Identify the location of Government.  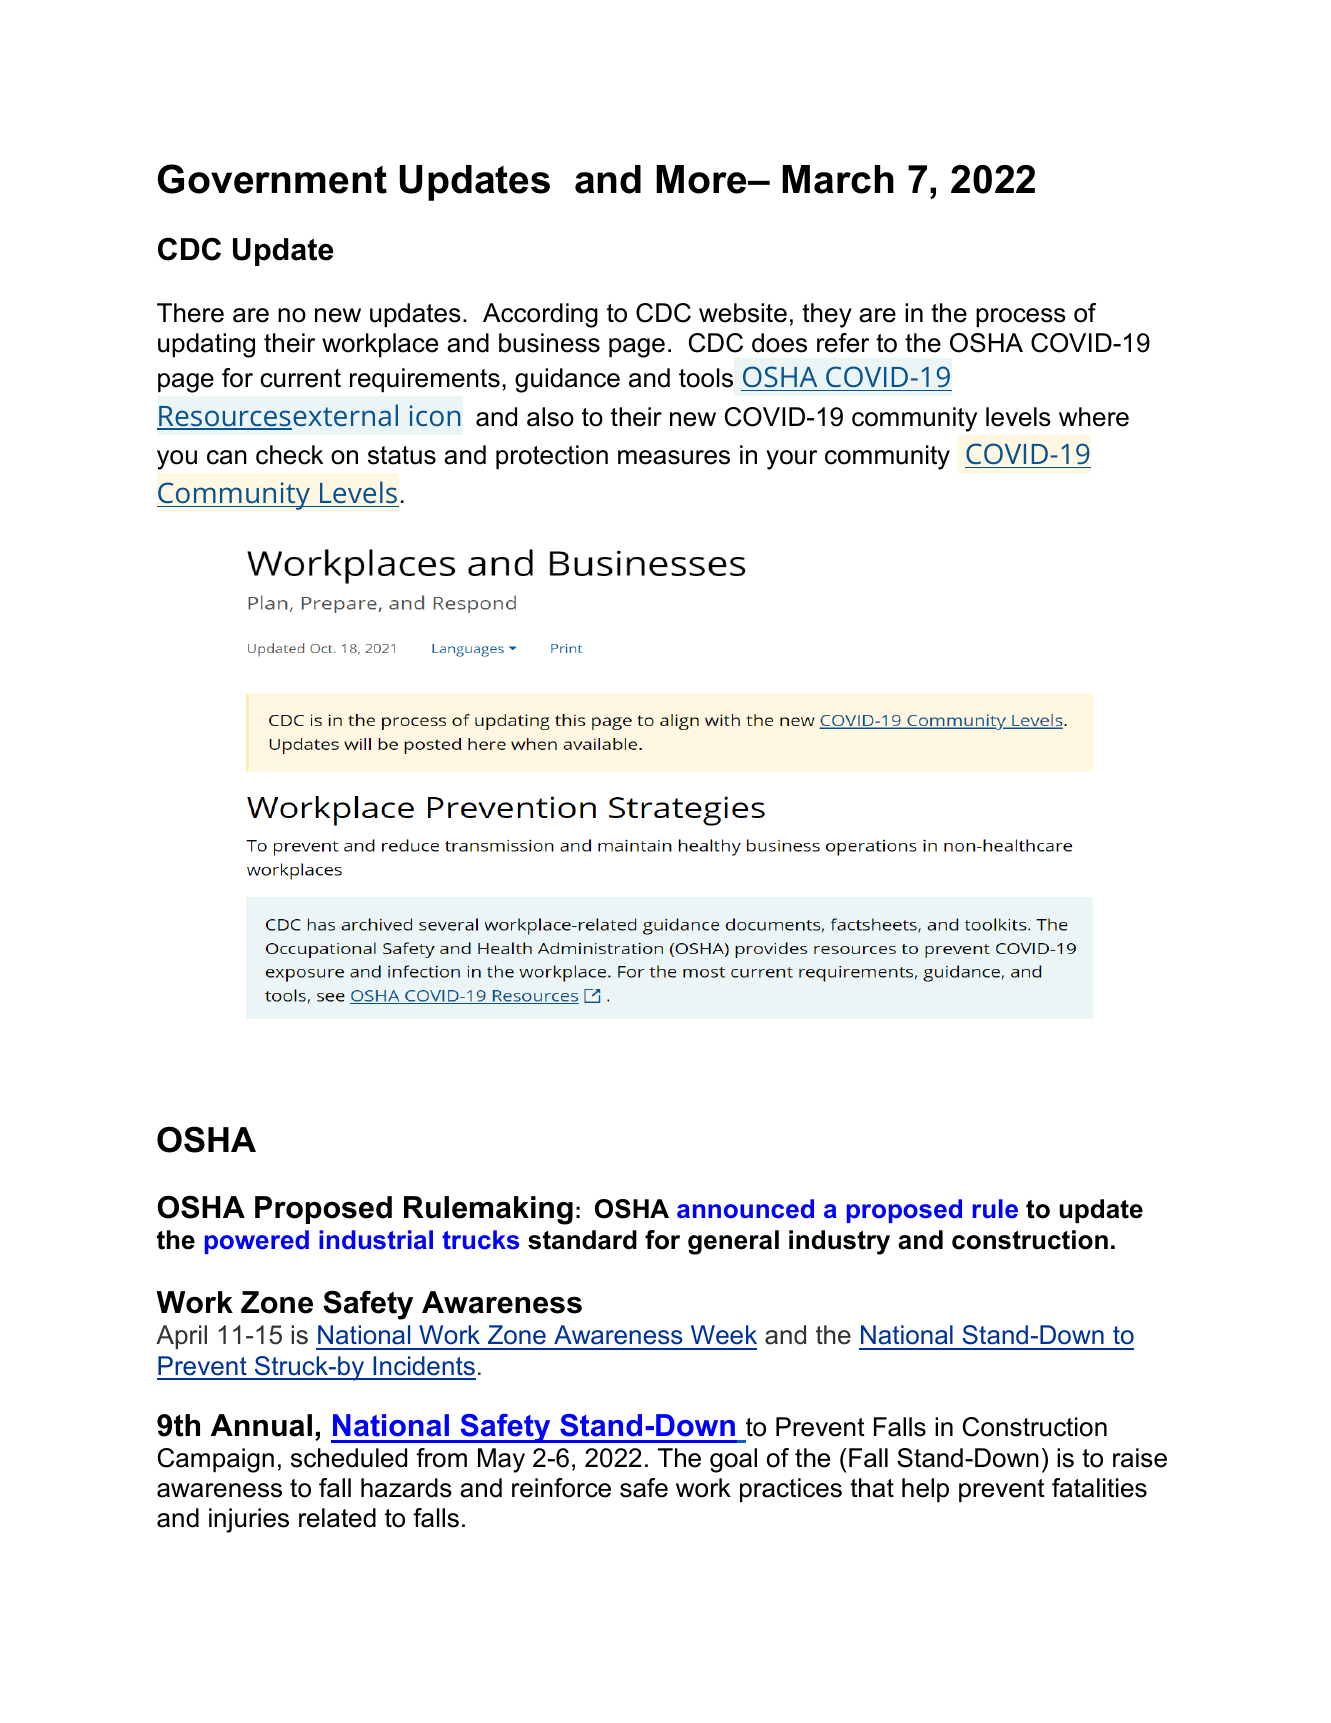
(272, 179).
